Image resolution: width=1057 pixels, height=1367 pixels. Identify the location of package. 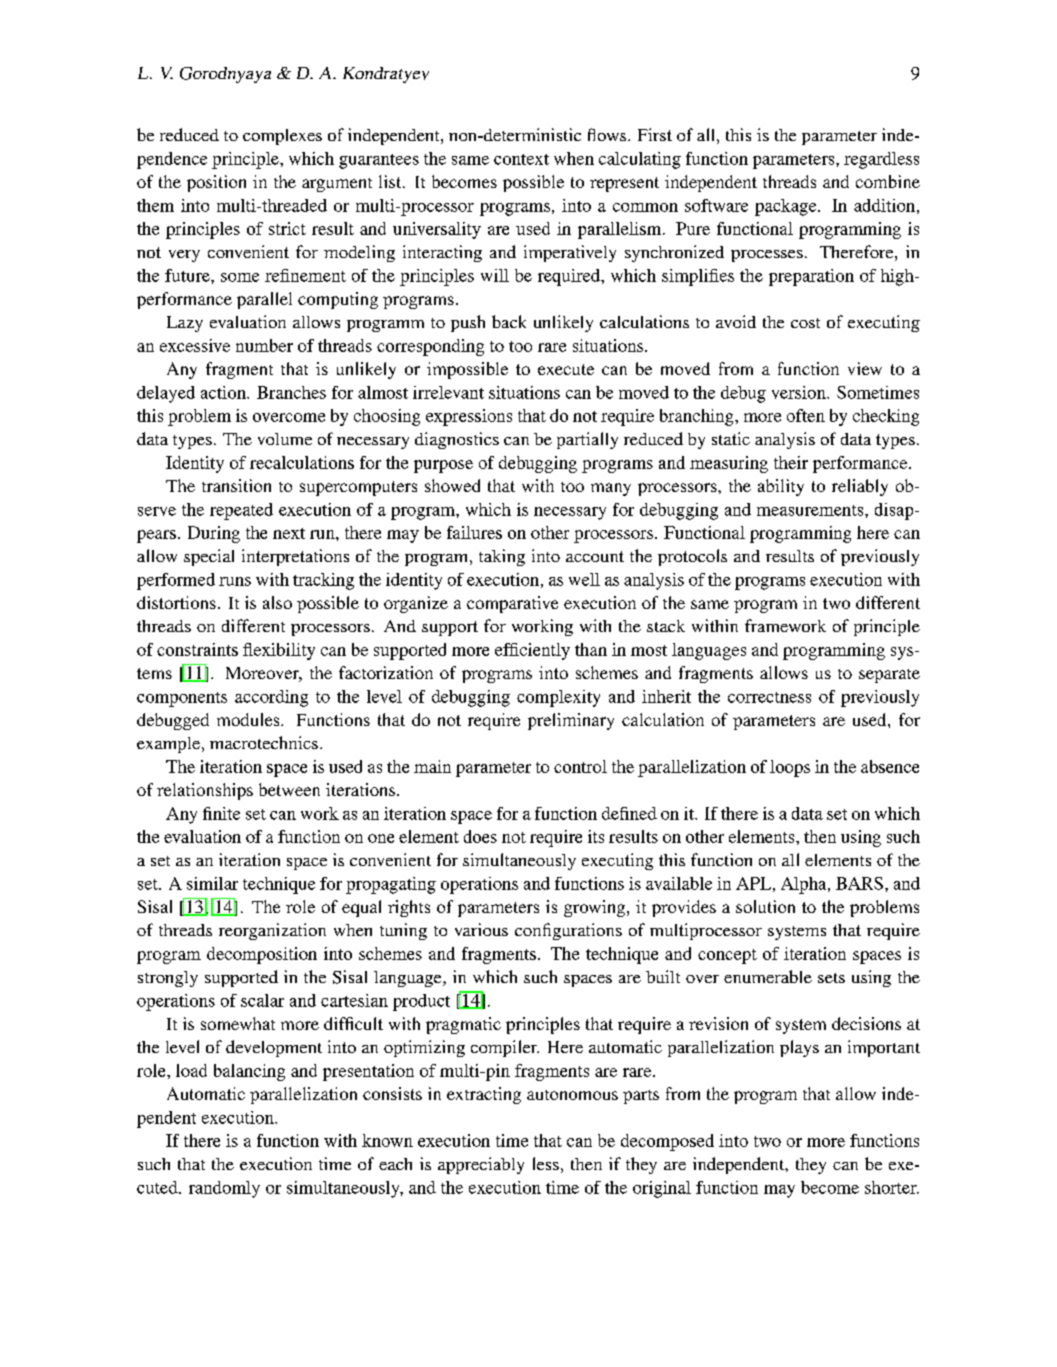
(787, 207).
